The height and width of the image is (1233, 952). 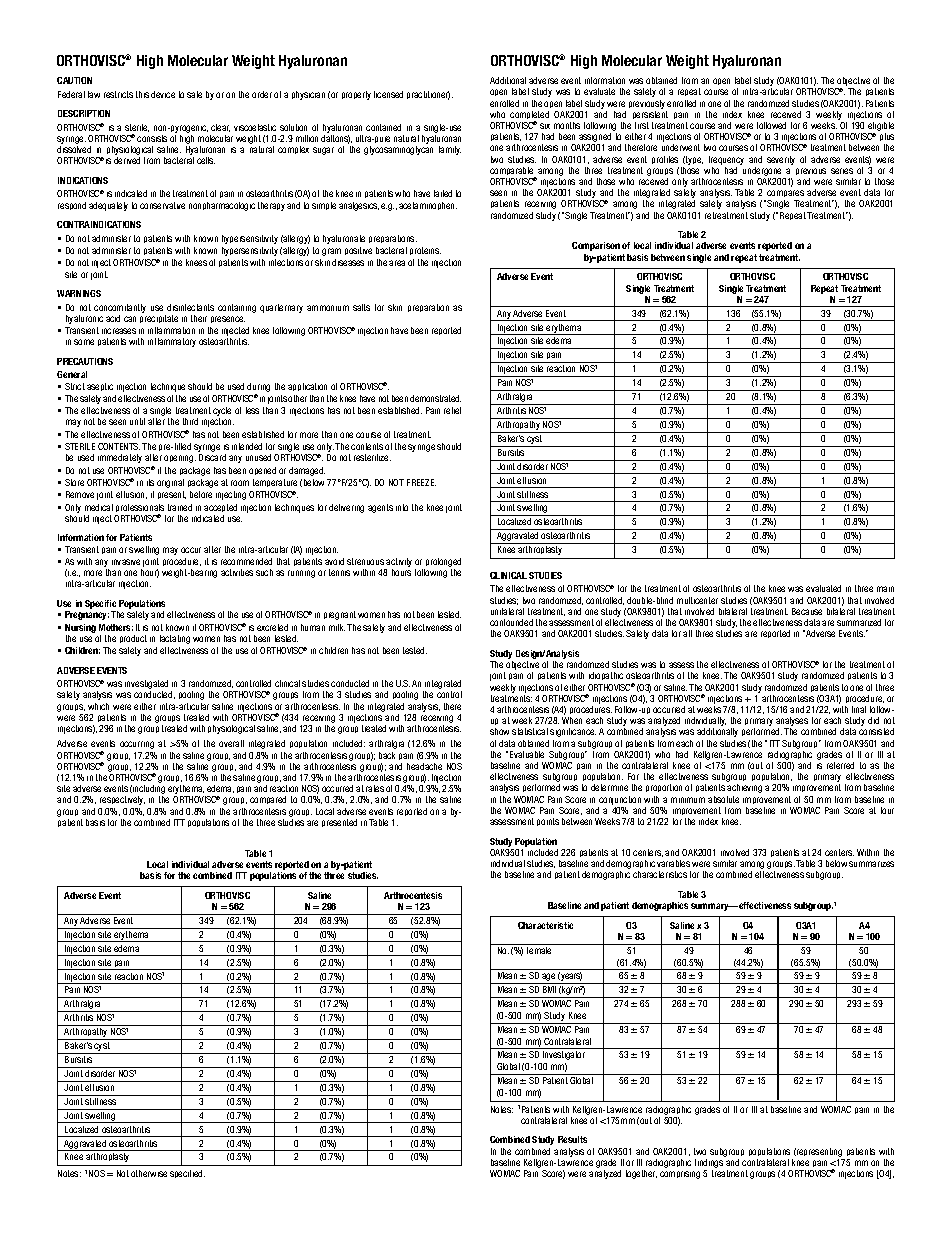 What do you see at coordinates (187, 1174) in the image?
I see `specified` at bounding box center [187, 1174].
